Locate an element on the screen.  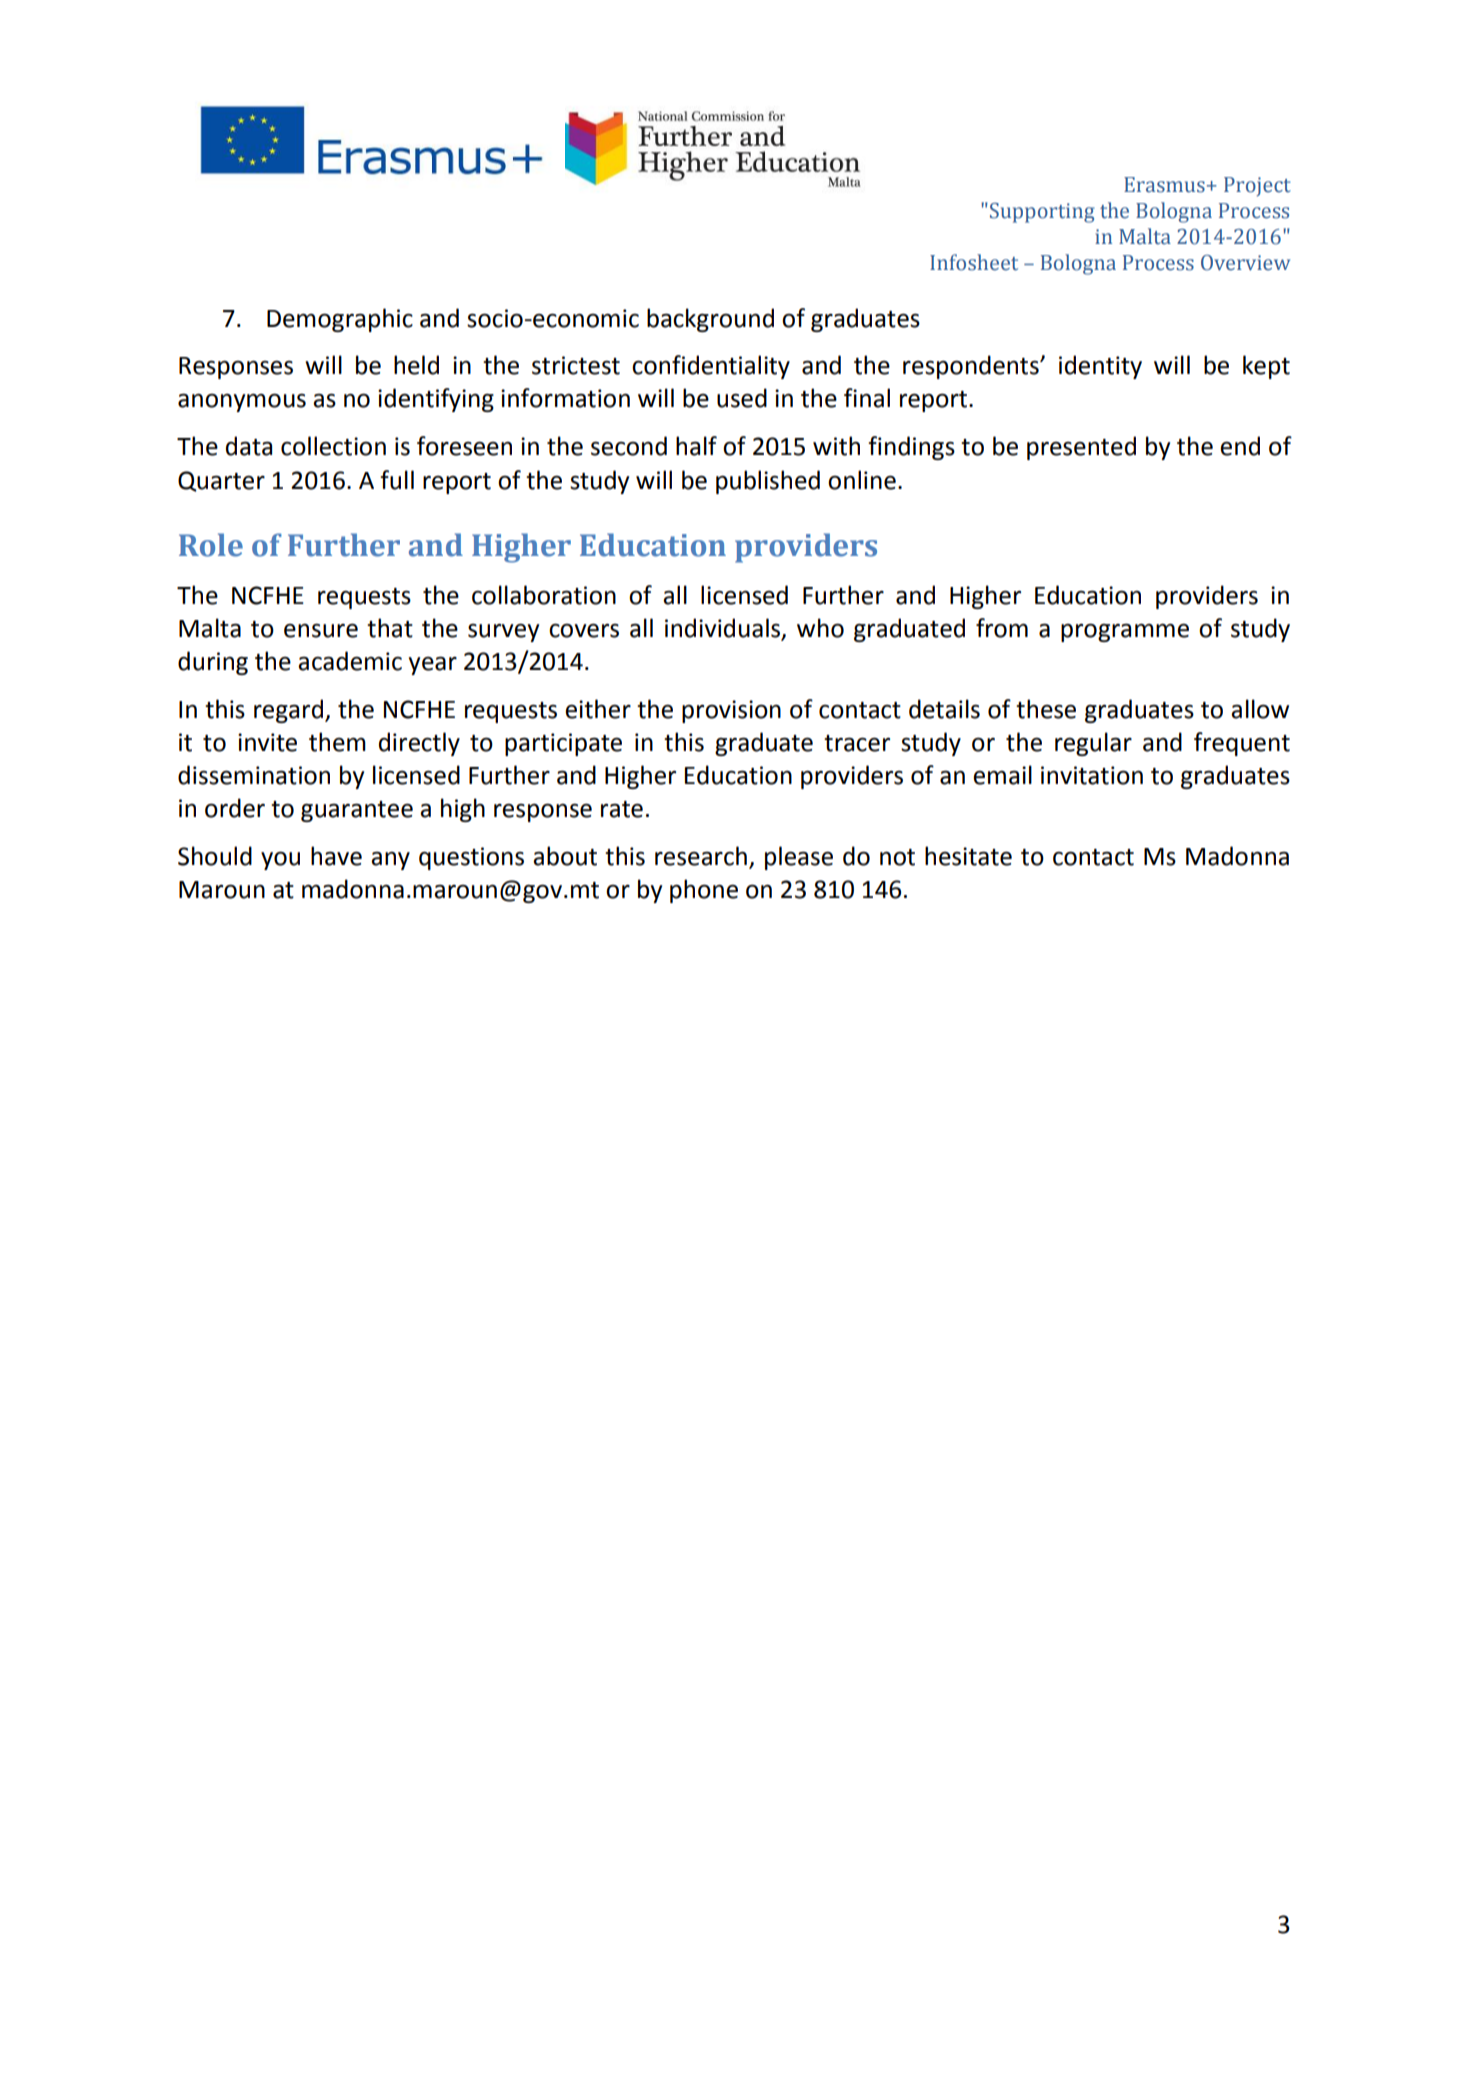
research is located at coordinates (701, 856).
